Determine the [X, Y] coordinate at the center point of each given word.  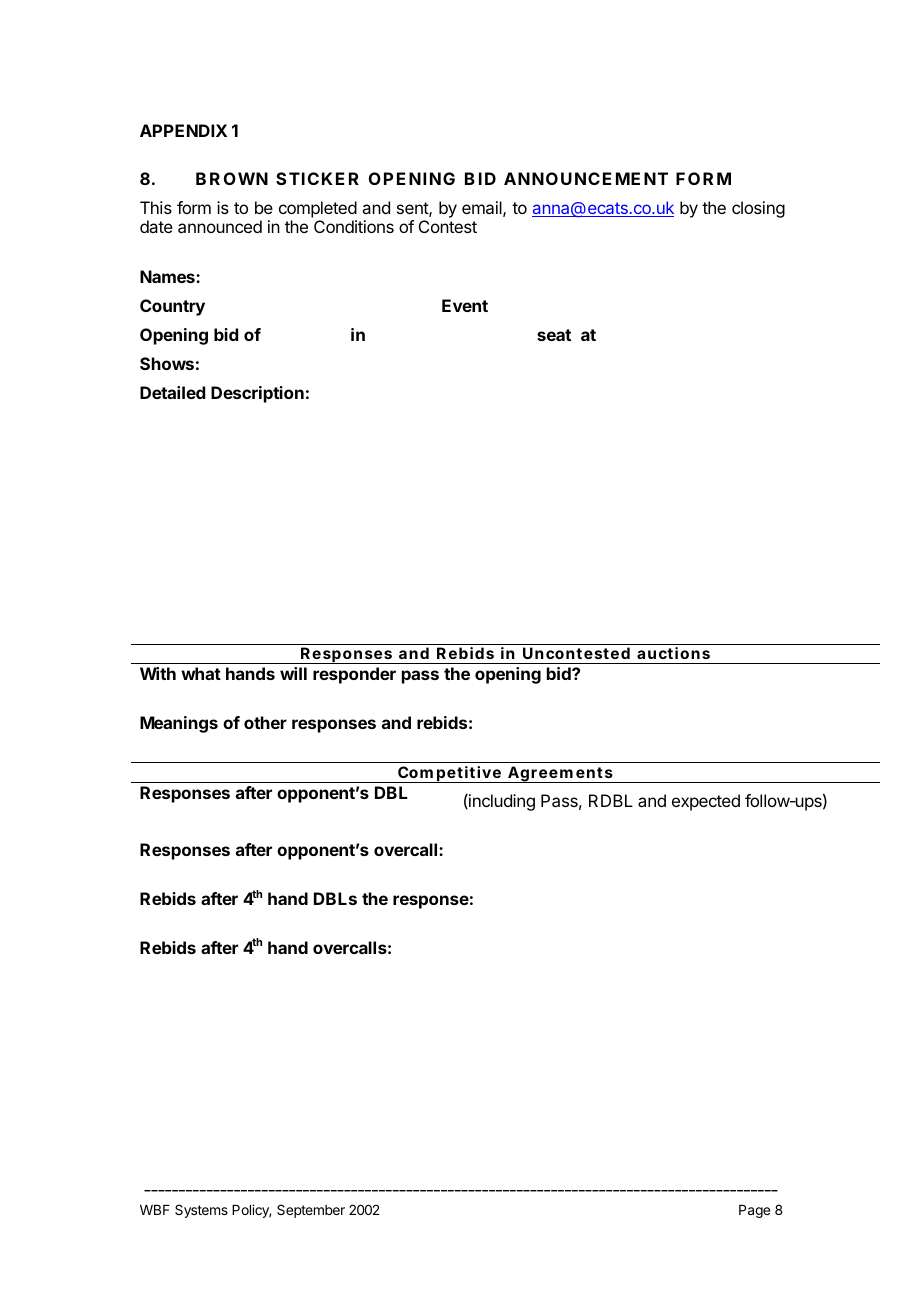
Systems [201, 1211]
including [501, 802]
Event [465, 305]
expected [706, 802]
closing [758, 209]
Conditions [354, 226]
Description [257, 394]
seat [554, 335]
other [265, 722]
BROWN [232, 178]
